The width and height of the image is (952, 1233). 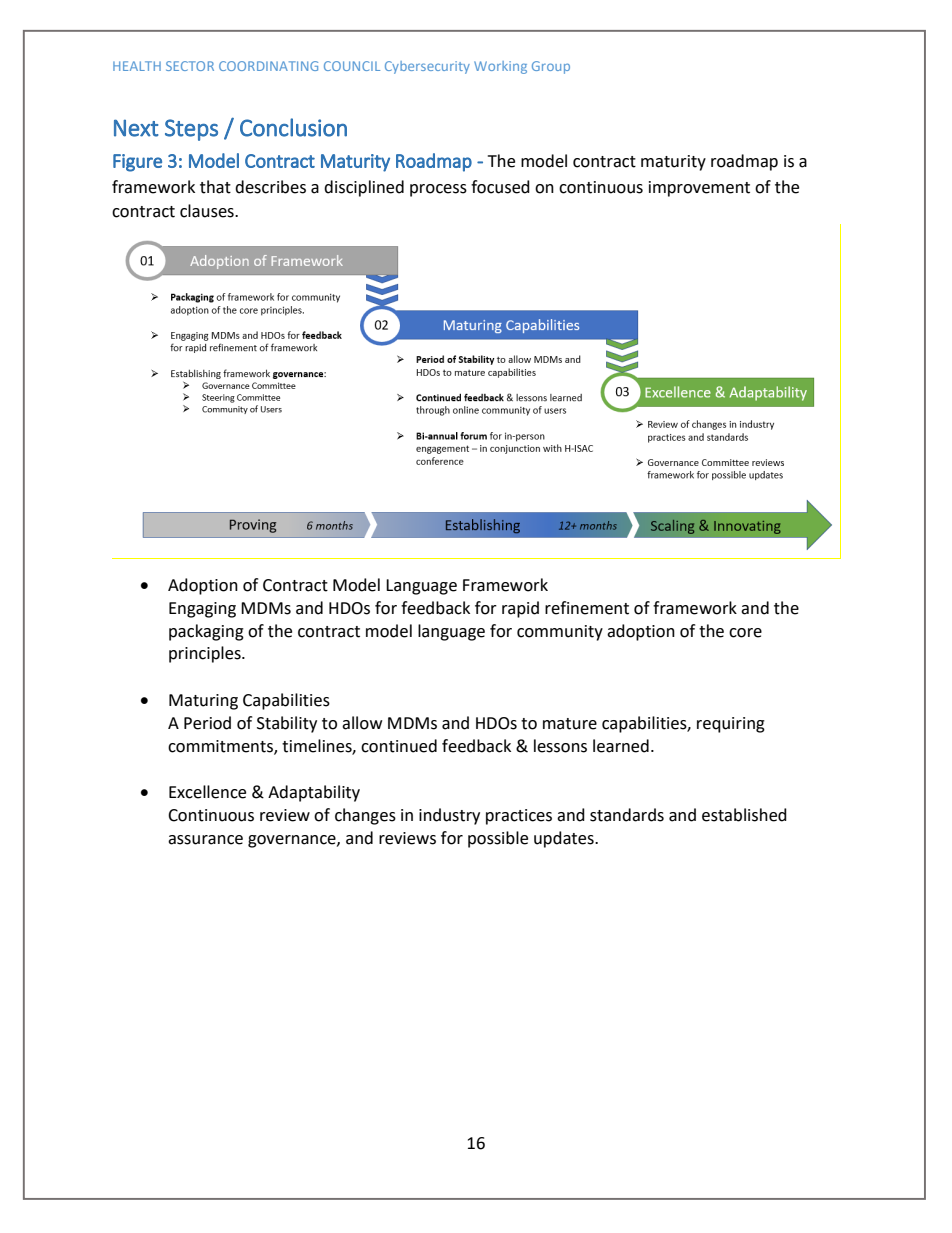 What do you see at coordinates (699, 189) in the image?
I see `improvement` at bounding box center [699, 189].
